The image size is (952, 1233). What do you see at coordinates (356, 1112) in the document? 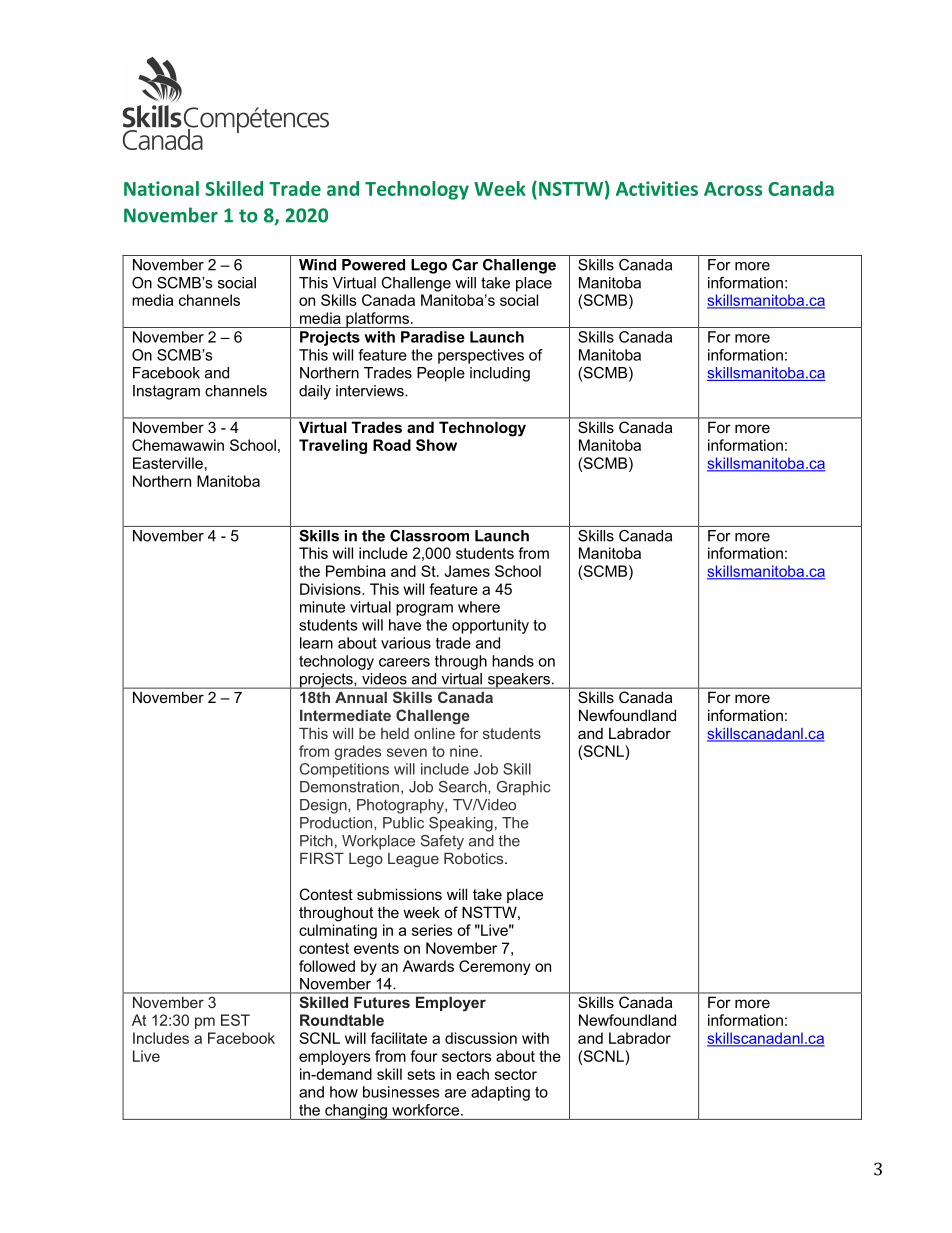
I see `changing` at bounding box center [356, 1112].
